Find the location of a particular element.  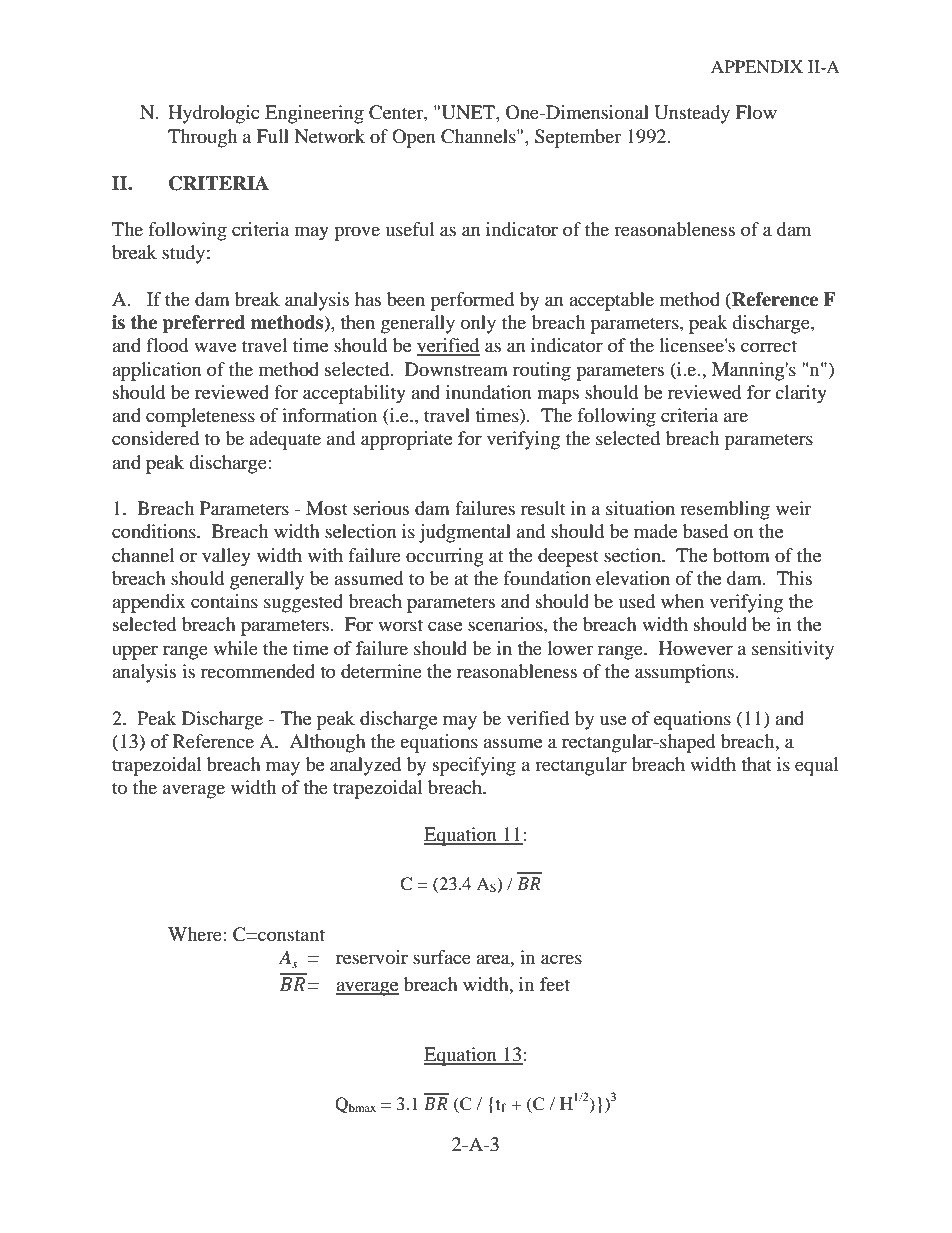

surface is located at coordinates (442, 957).
